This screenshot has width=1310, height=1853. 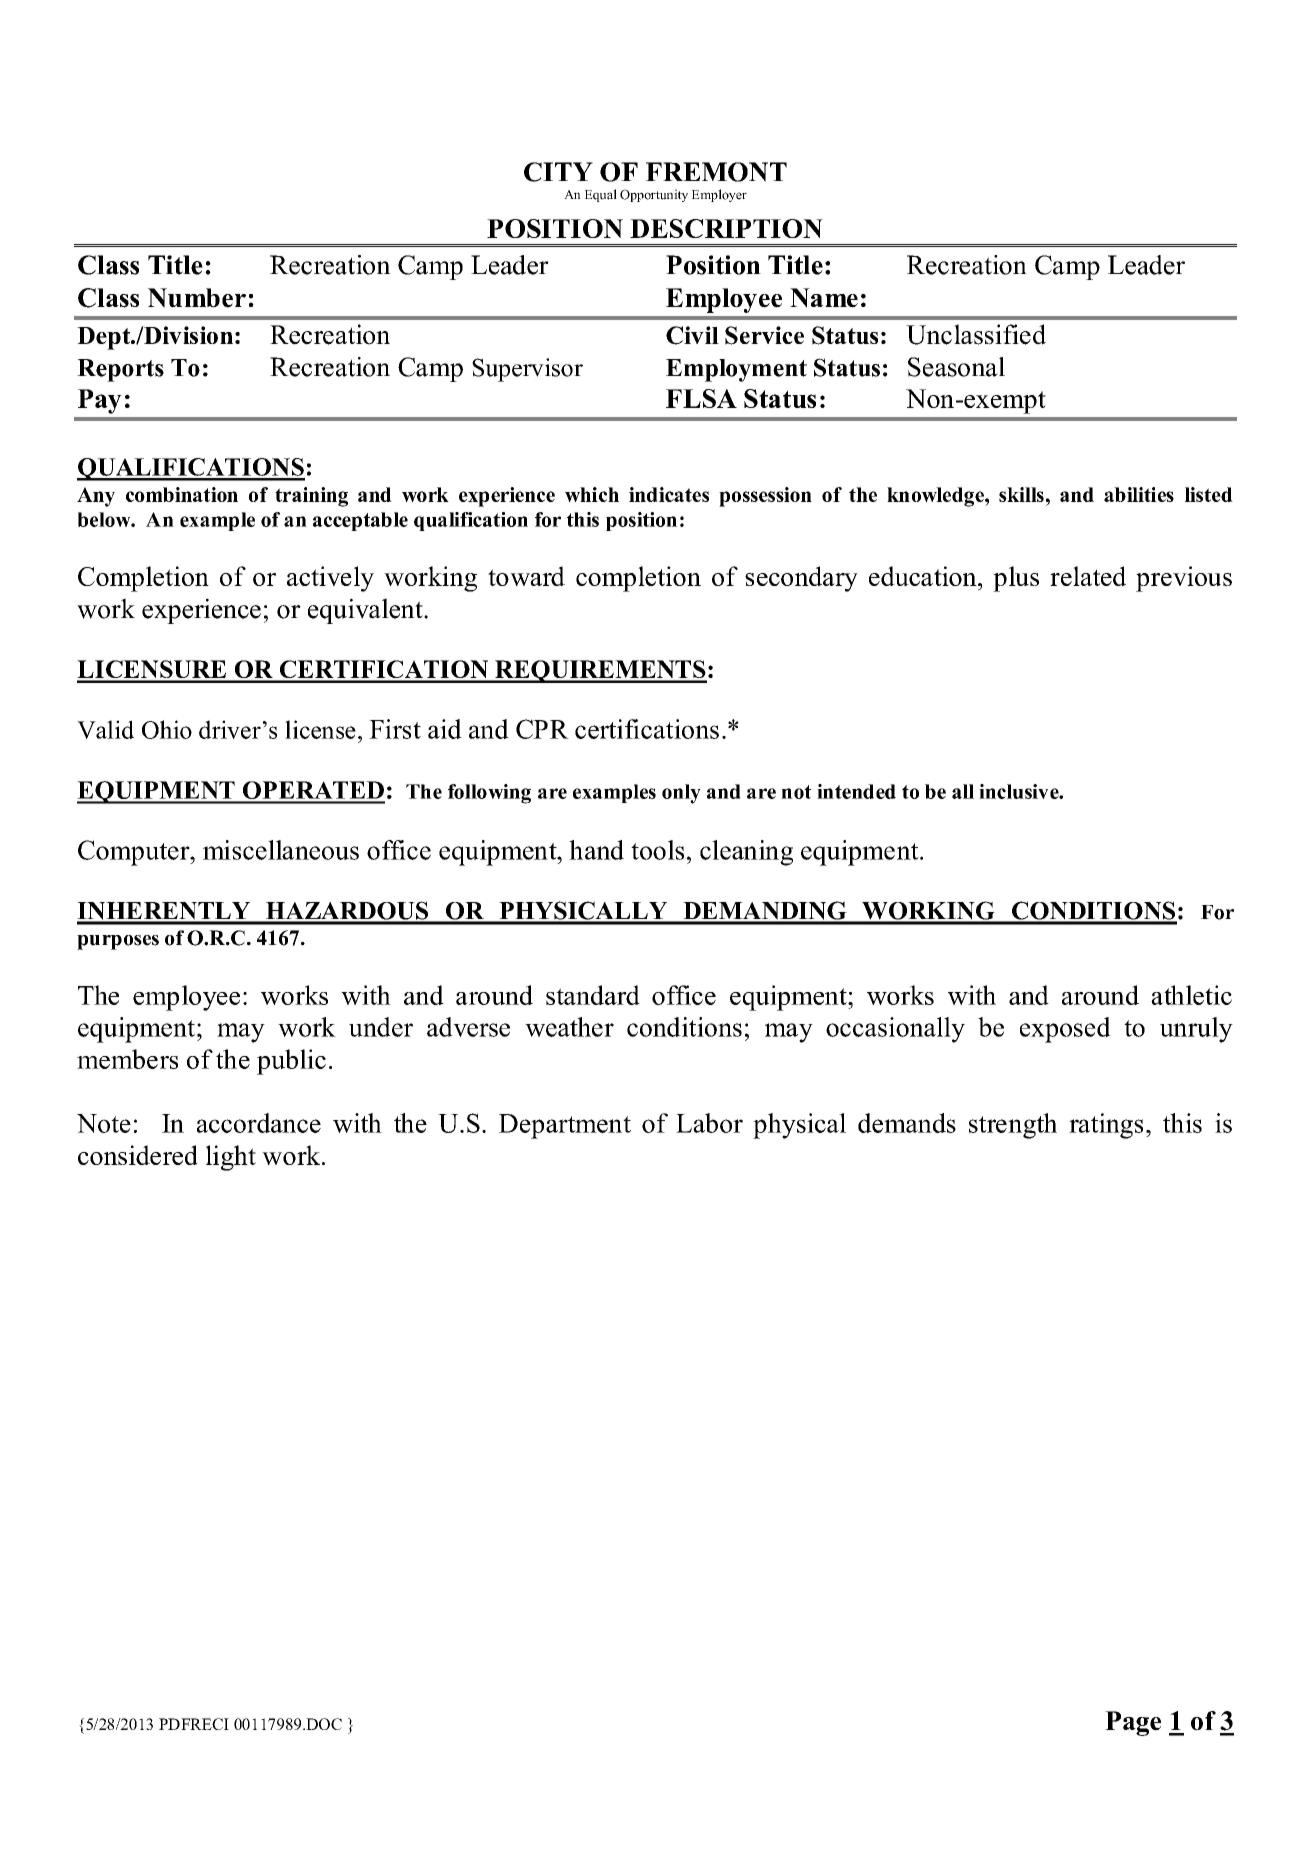 I want to click on Seasonal, so click(x=956, y=367).
